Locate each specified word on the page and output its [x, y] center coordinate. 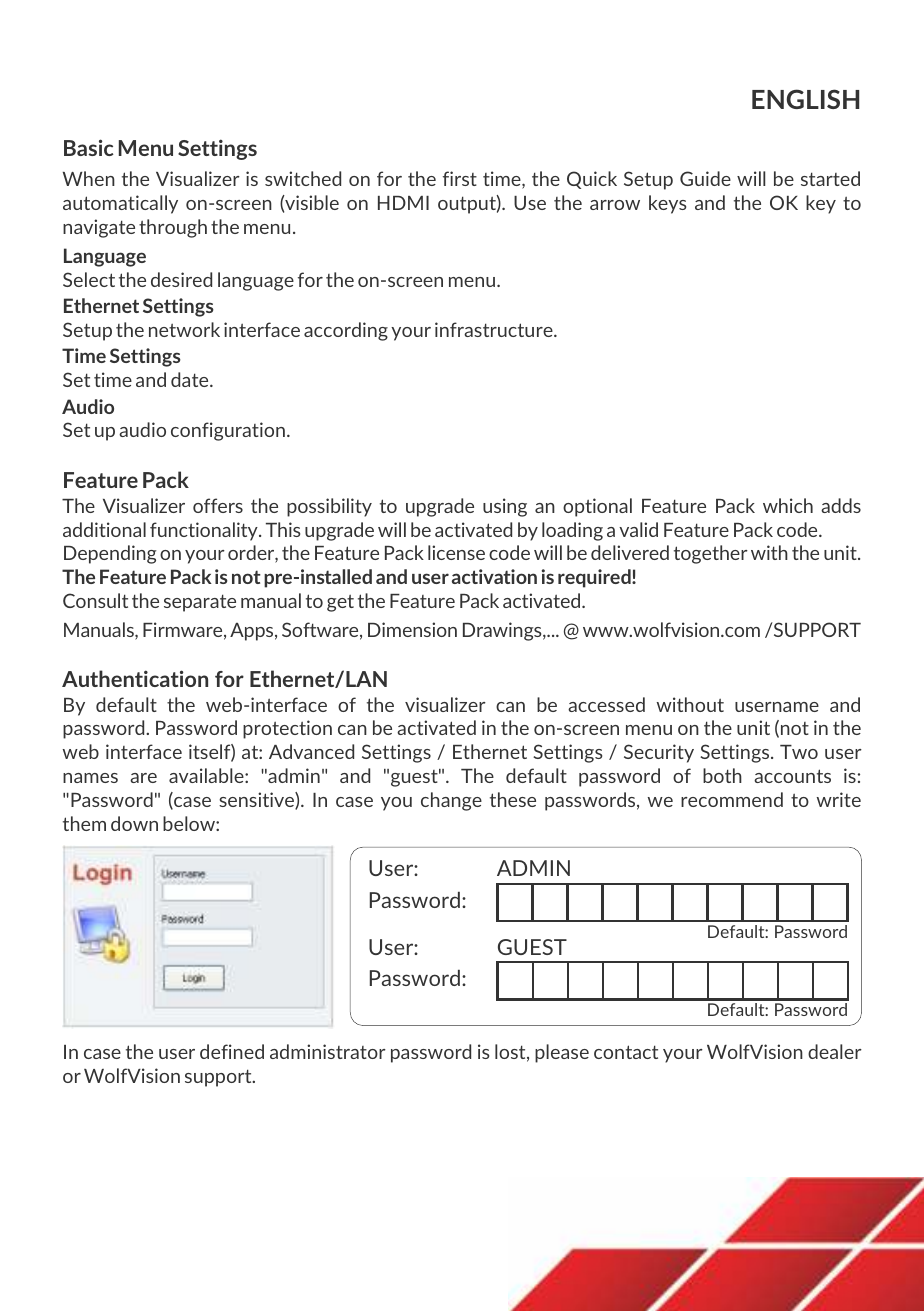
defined [232, 1051]
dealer [835, 1051]
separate [200, 603]
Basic [89, 147]
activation [494, 576]
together [711, 554]
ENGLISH [805, 99]
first [460, 178]
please [562, 1053]
